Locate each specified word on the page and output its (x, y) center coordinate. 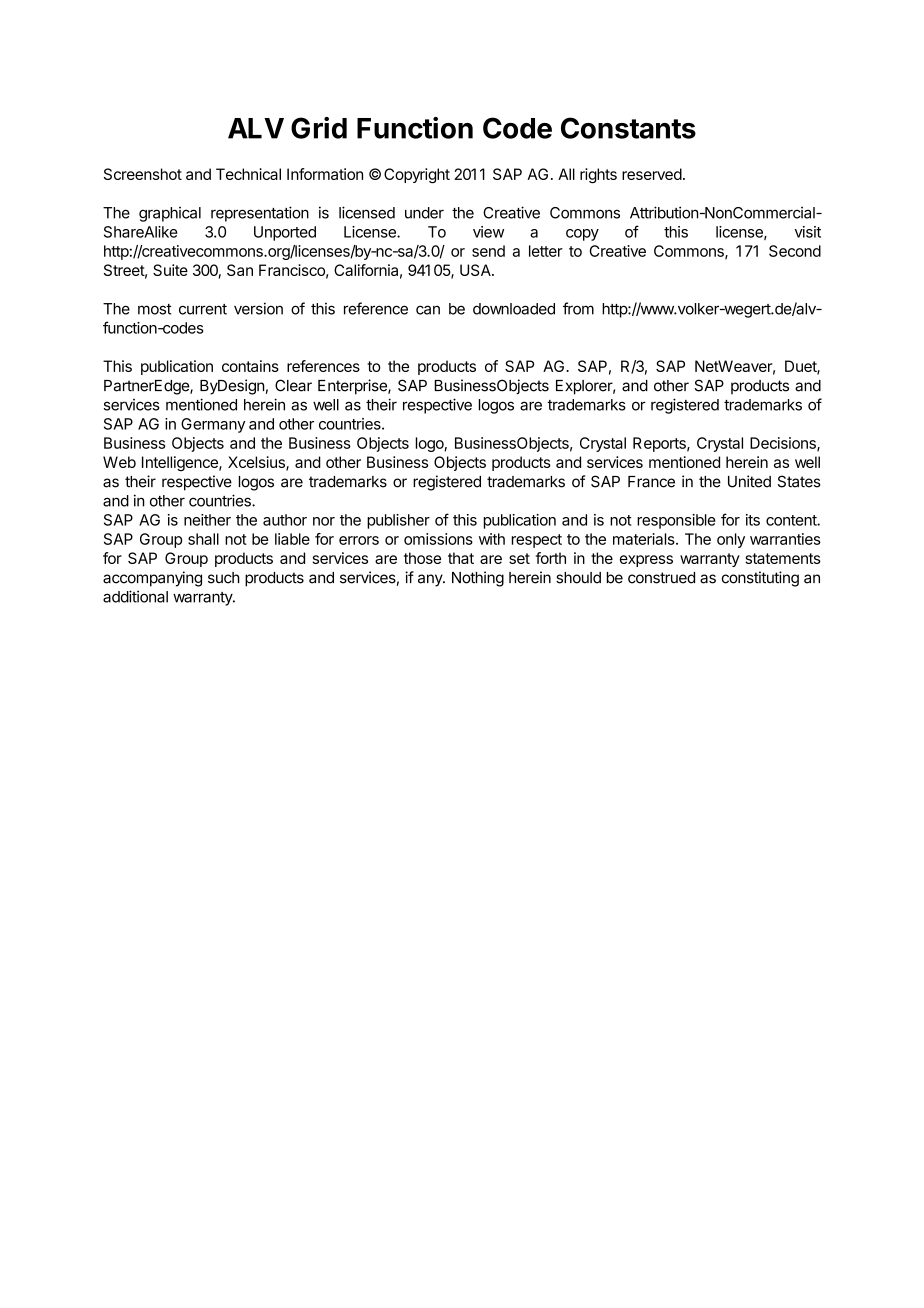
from (578, 308)
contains (250, 366)
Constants (628, 128)
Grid (319, 128)
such (224, 578)
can (428, 310)
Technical (248, 174)
